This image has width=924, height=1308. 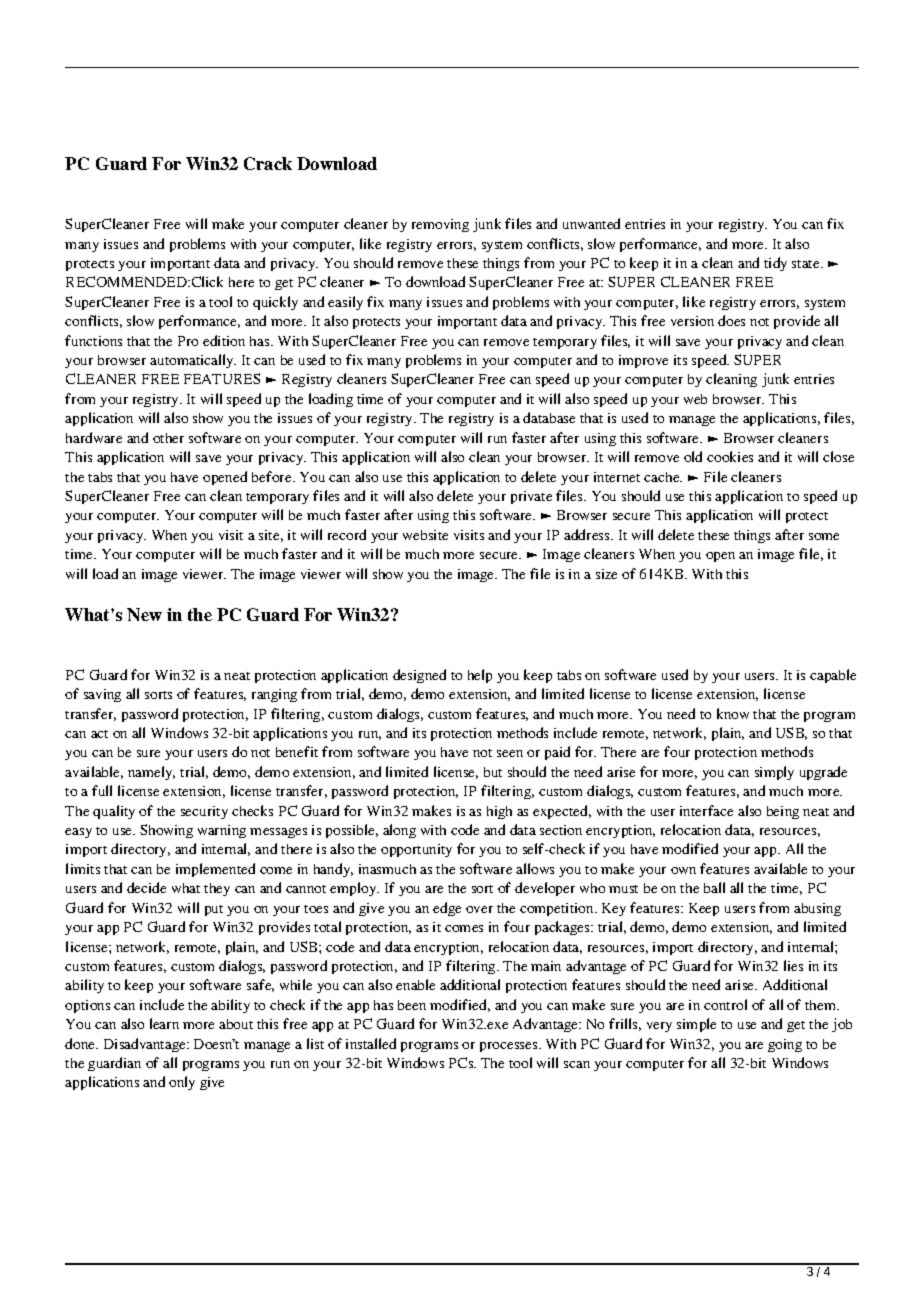 What do you see at coordinates (493, 772) in the image?
I see `but` at bounding box center [493, 772].
